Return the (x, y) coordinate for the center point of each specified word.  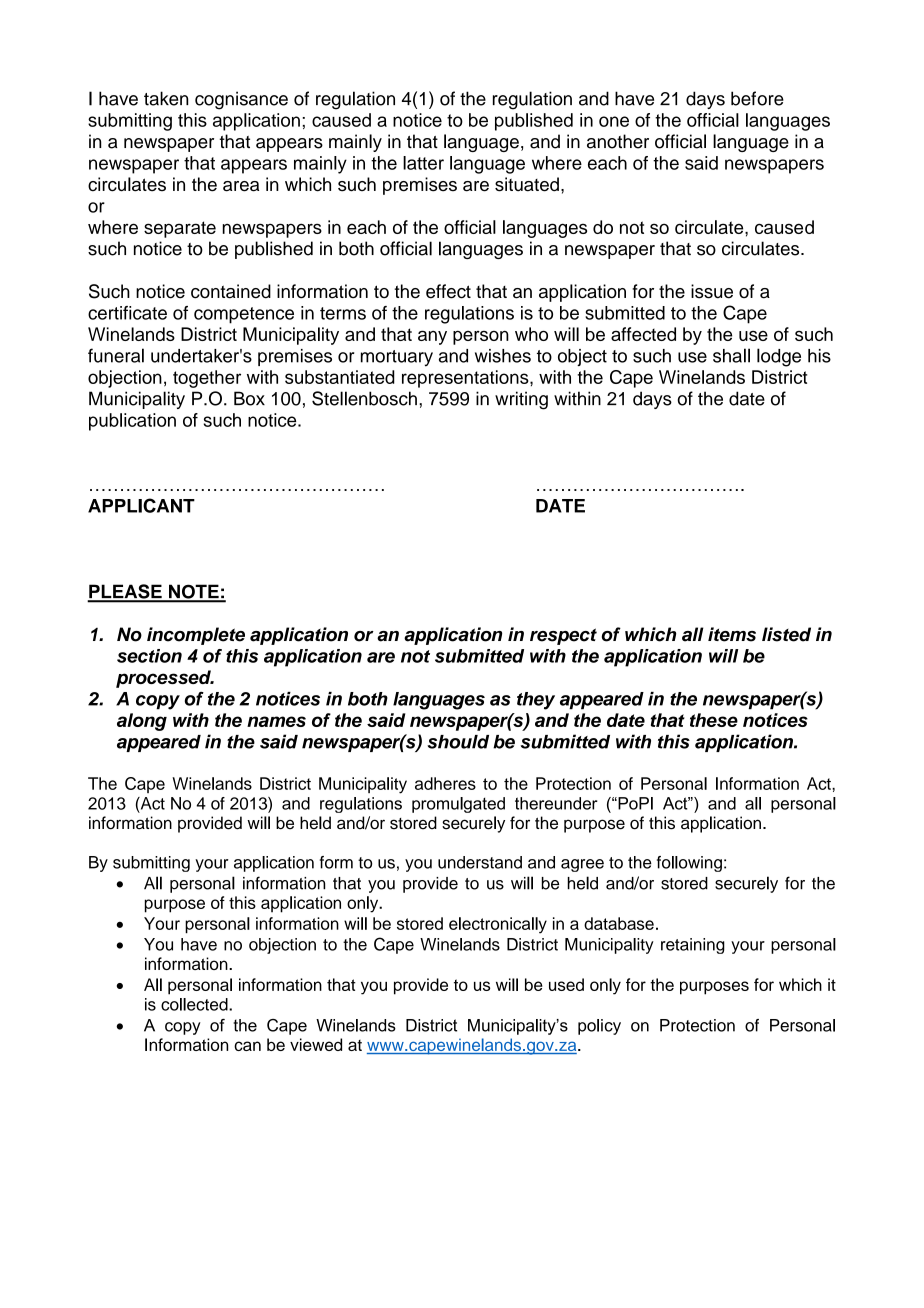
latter (423, 163)
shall (731, 355)
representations (466, 379)
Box (249, 398)
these (714, 720)
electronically (498, 925)
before (757, 98)
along (142, 722)
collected (195, 1004)
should (458, 742)
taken (166, 98)
